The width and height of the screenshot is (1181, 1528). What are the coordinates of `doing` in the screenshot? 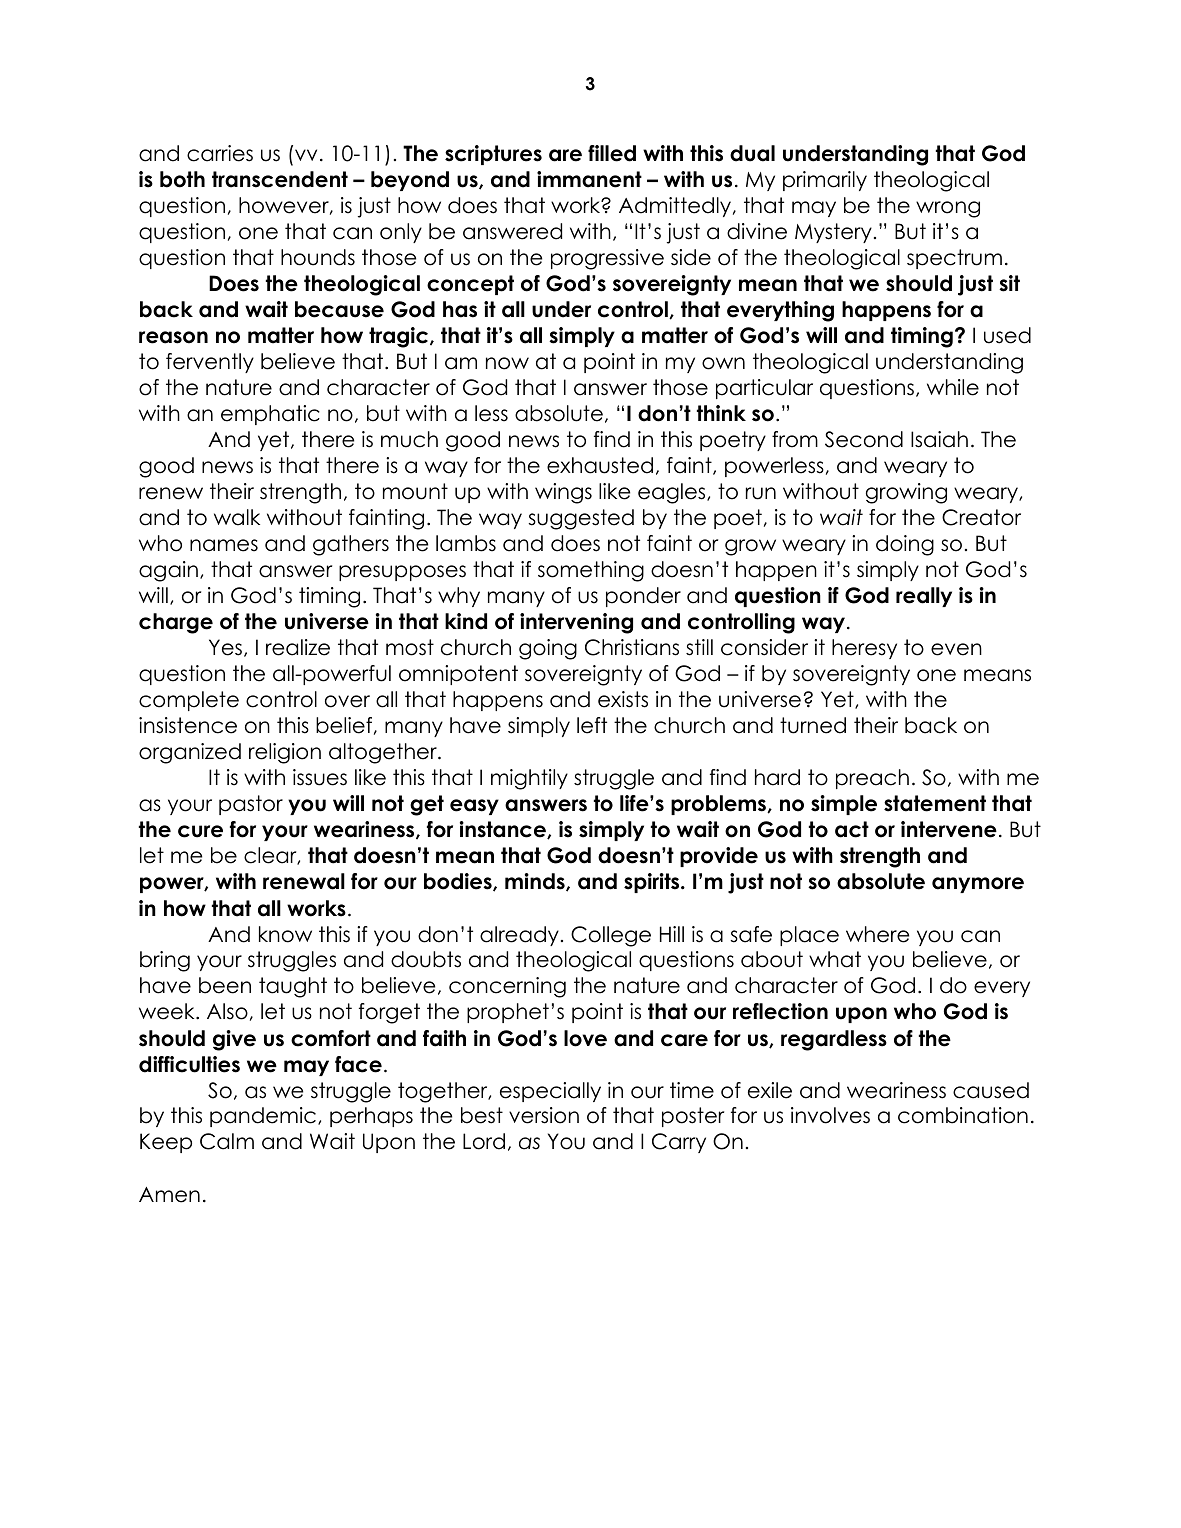 It's located at (905, 545).
